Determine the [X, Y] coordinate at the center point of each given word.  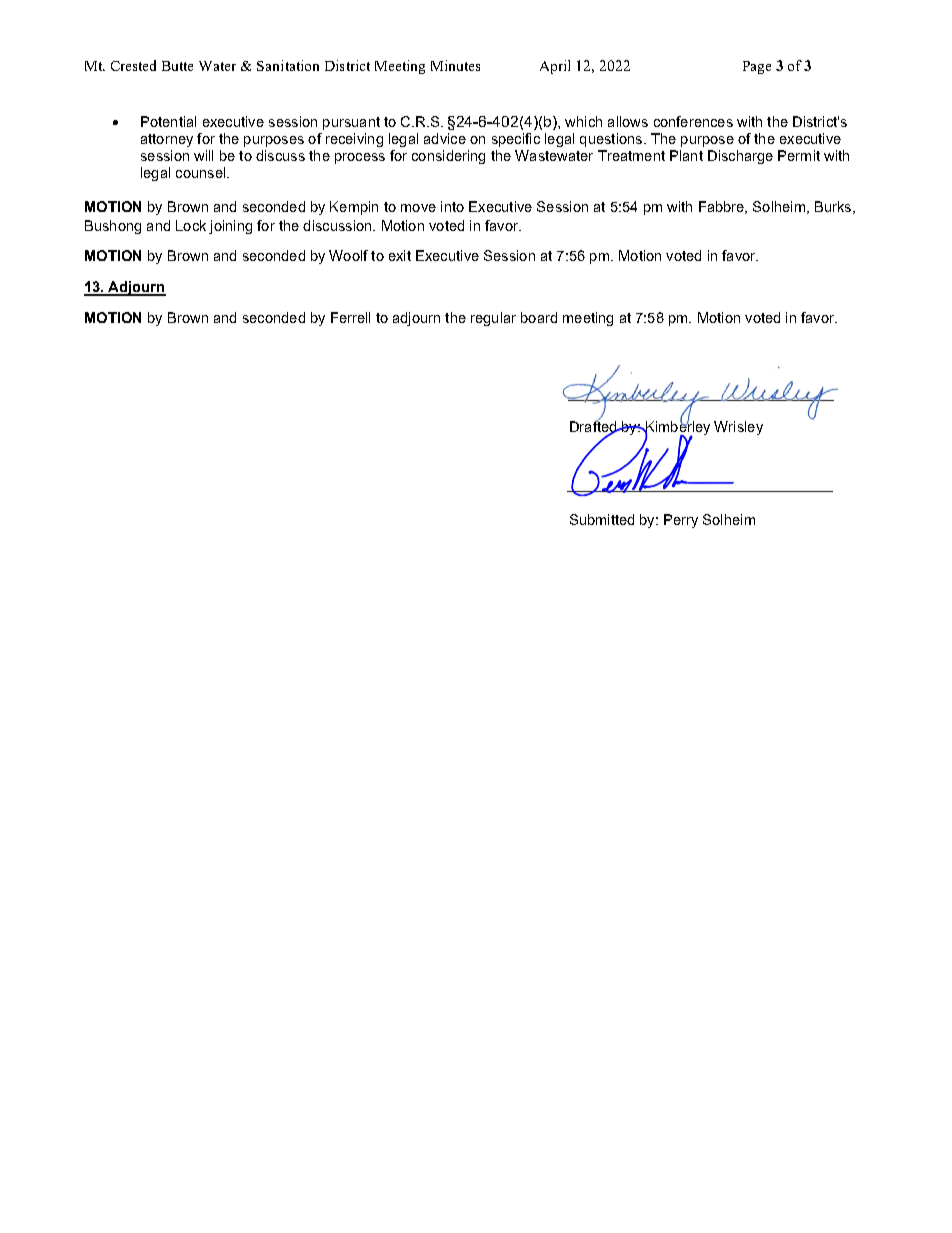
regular [493, 319]
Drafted [594, 427]
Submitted [602, 519]
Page [757, 67]
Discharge [740, 157]
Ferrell [350, 317]
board [539, 317]
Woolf [348, 255]
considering [448, 157]
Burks [834, 207]
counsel [202, 172]
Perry [681, 521]
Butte [177, 66]
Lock [191, 225]
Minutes [455, 65]
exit [400, 255]
